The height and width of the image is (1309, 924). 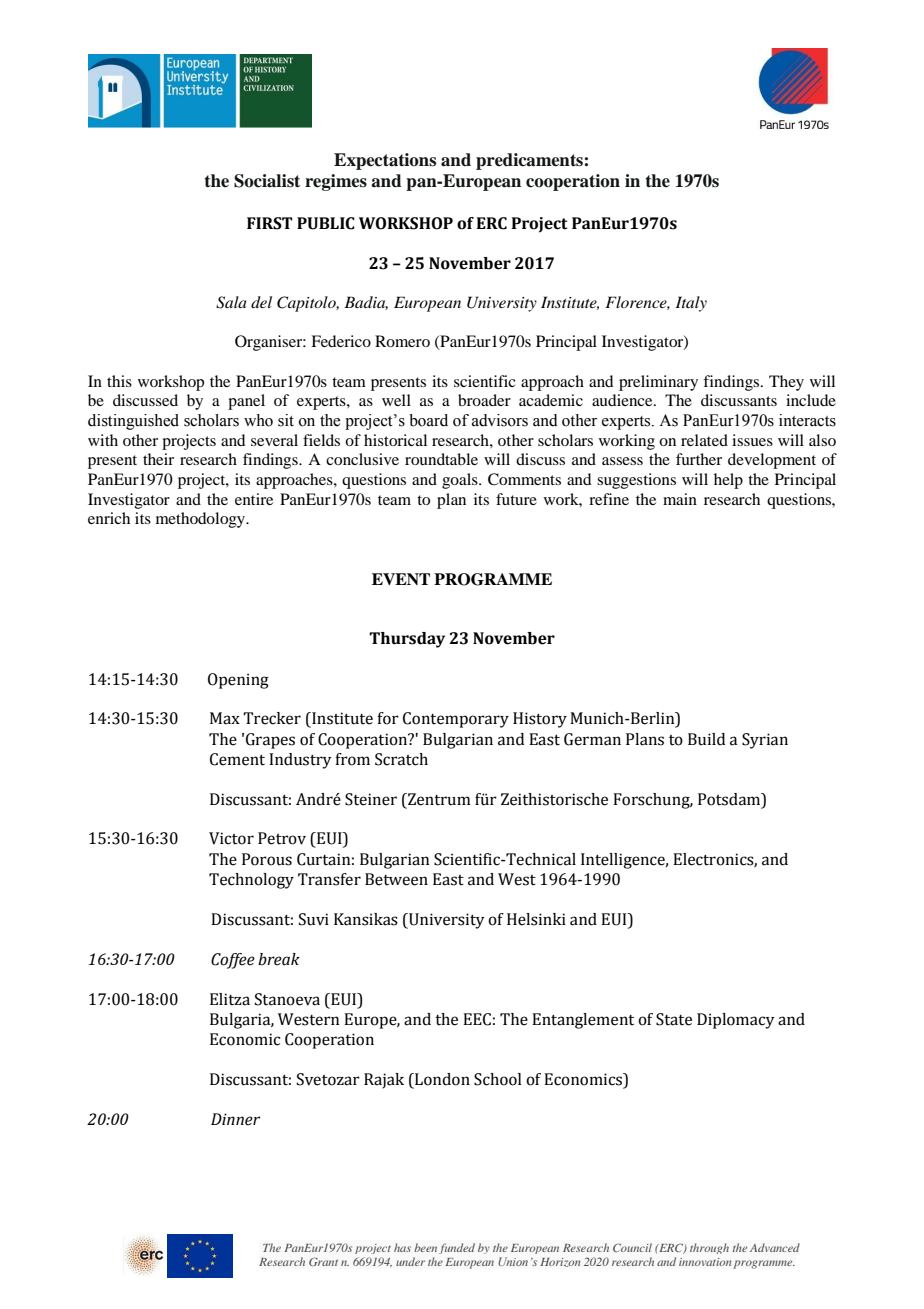 I want to click on Socialist, so click(x=267, y=181).
